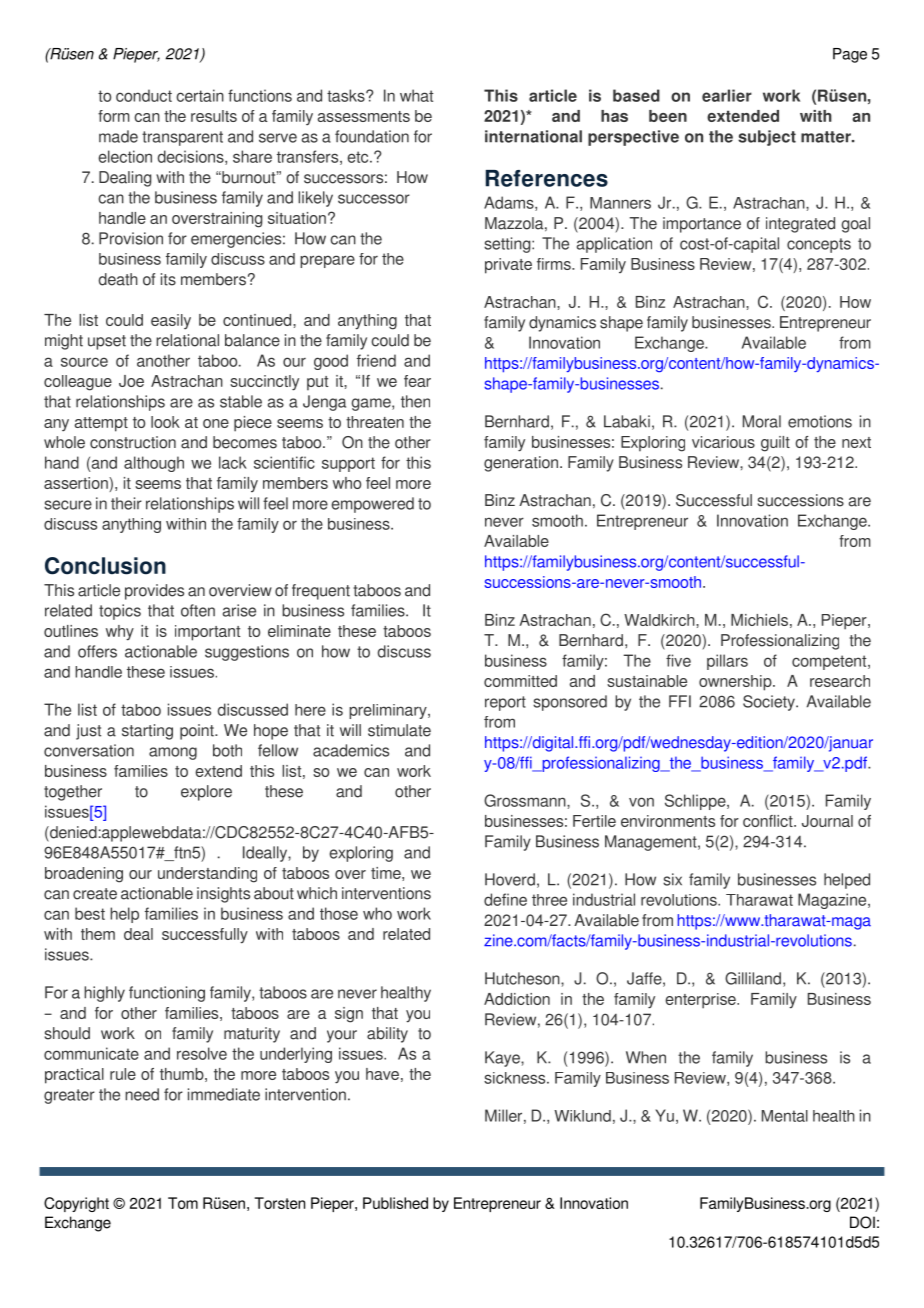  I want to click on earlier, so click(727, 95).
